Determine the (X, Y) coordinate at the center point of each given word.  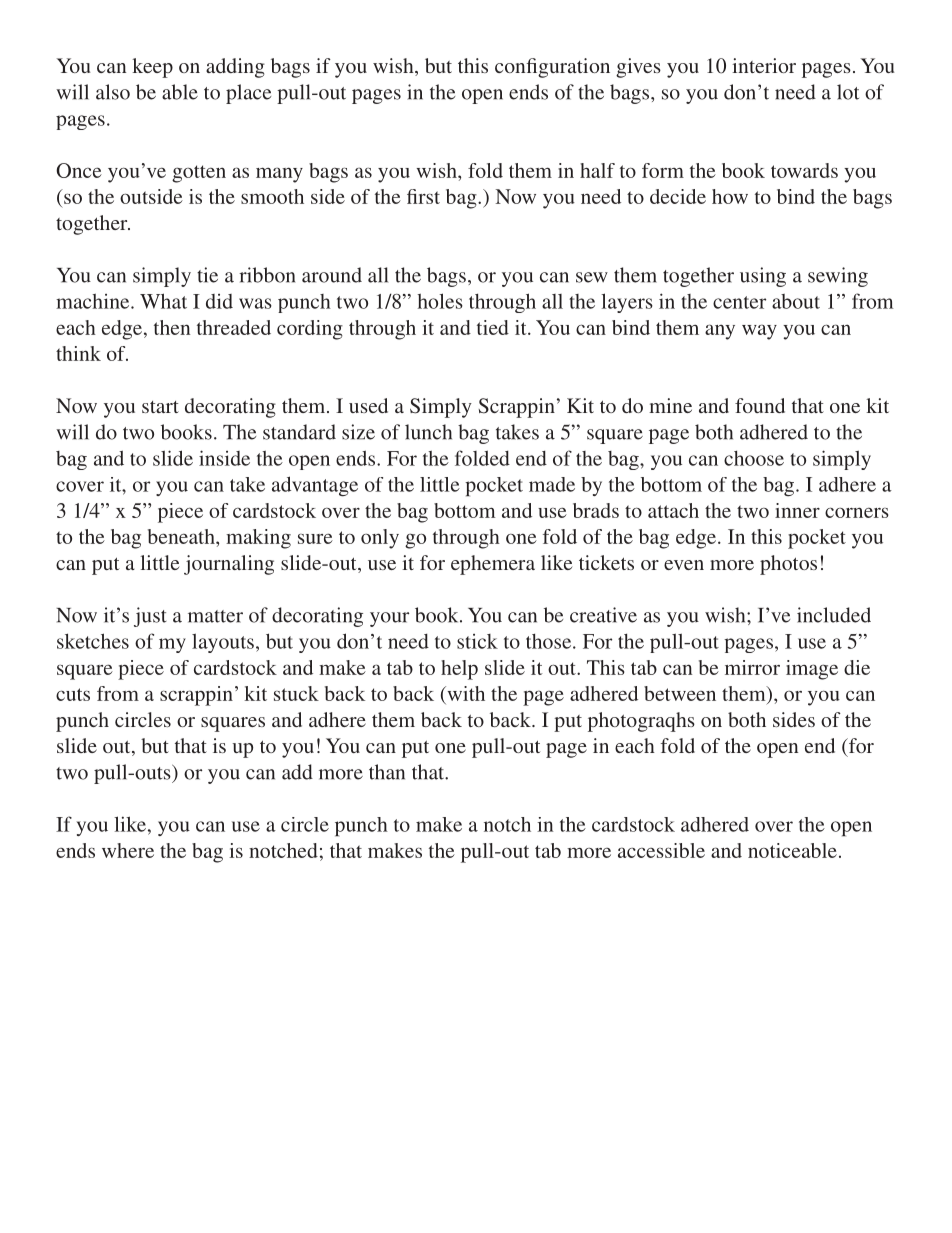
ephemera (493, 565)
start (160, 407)
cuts (73, 694)
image (812, 670)
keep (152, 68)
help (459, 670)
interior (764, 65)
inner (797, 510)
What (163, 301)
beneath (182, 536)
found (760, 405)
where (128, 850)
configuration (552, 68)
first (423, 196)
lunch (428, 432)
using (763, 277)
